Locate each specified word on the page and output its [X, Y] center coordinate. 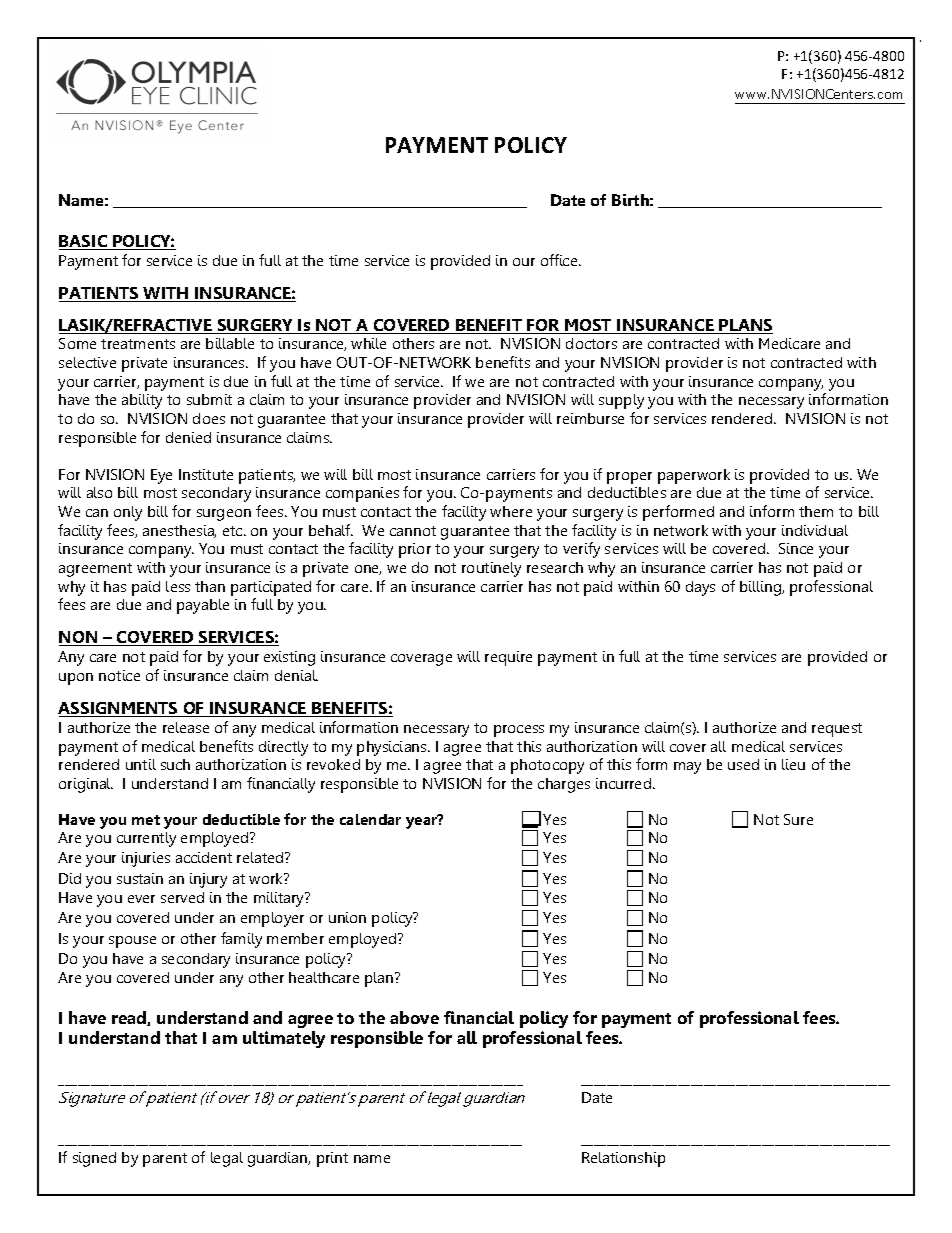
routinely [491, 569]
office [560, 260]
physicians [393, 748]
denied [188, 437]
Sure [798, 819]
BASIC [84, 242]
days [700, 588]
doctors [591, 343]
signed [94, 1159]
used [743, 764]
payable [203, 606]
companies [362, 494]
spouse [132, 942]
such [175, 764]
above [414, 1017]
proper [629, 478]
